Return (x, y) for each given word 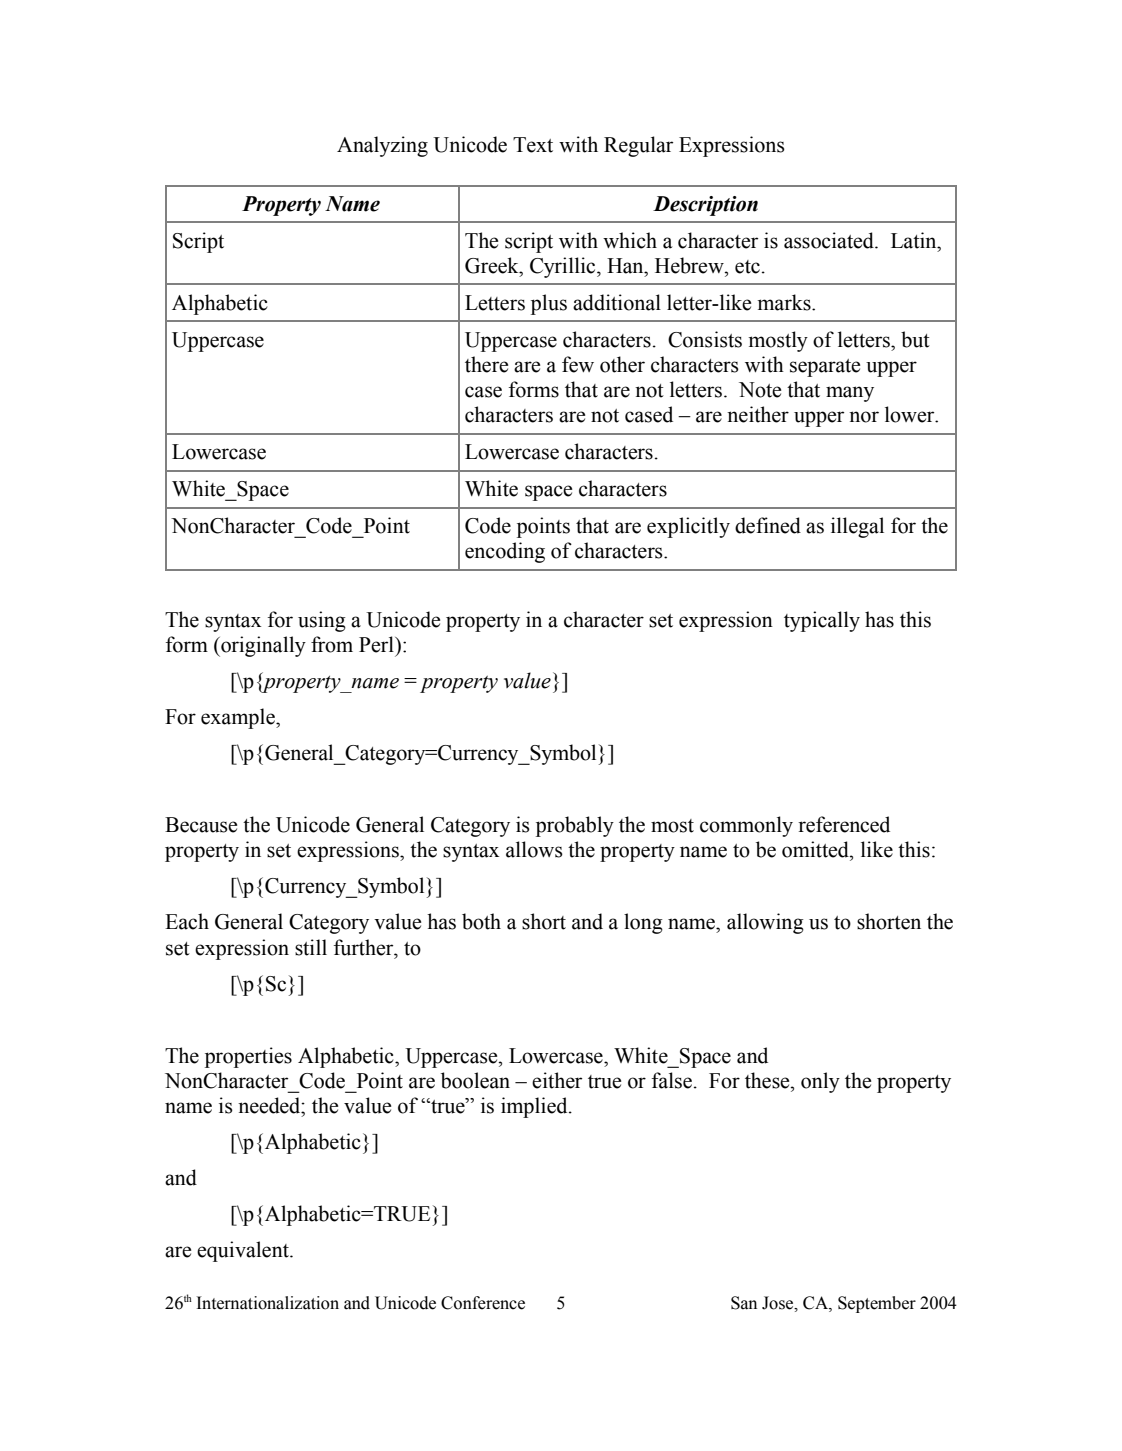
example (239, 718)
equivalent (244, 1251)
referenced (844, 824)
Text (533, 145)
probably (575, 826)
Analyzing (382, 146)
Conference (483, 1303)
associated (830, 240)
